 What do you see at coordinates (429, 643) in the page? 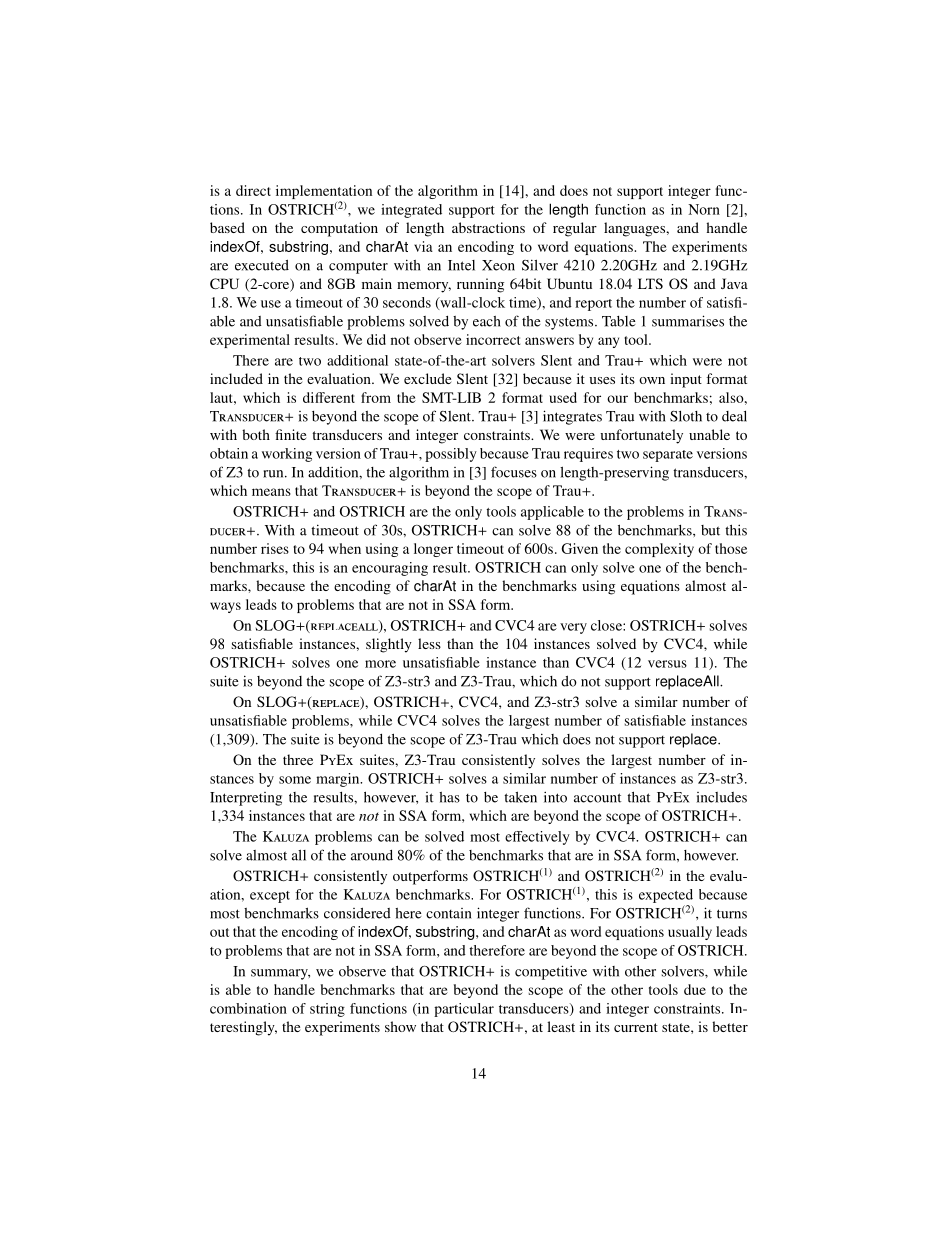
I see `less` at bounding box center [429, 643].
